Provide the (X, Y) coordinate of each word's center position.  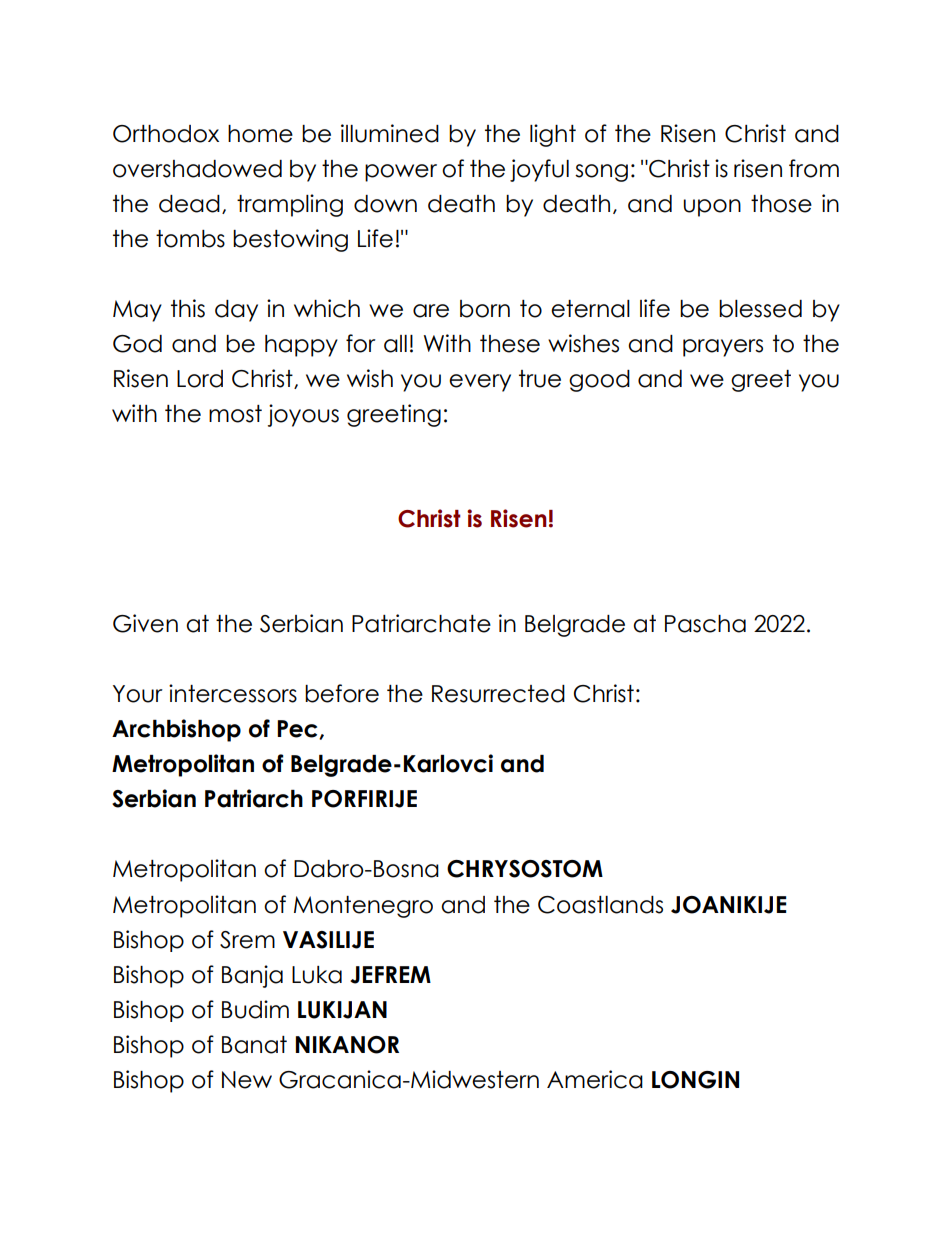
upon (712, 208)
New (247, 1080)
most (235, 414)
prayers (723, 348)
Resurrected (498, 694)
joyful (539, 170)
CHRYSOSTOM (525, 869)
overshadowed (197, 169)
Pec (298, 729)
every (480, 383)
